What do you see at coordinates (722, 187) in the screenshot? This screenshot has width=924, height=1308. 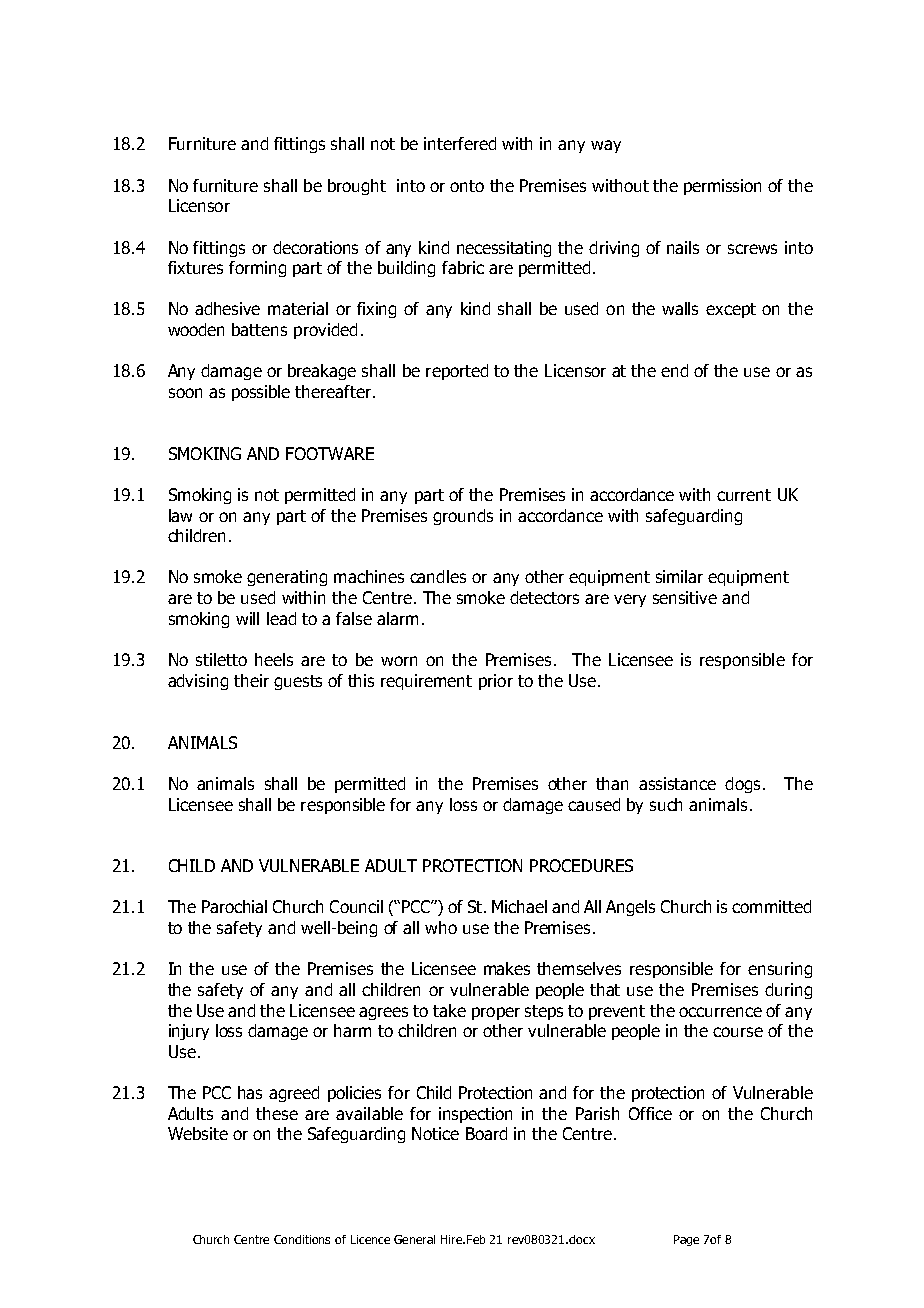 I see `permission` at bounding box center [722, 187].
